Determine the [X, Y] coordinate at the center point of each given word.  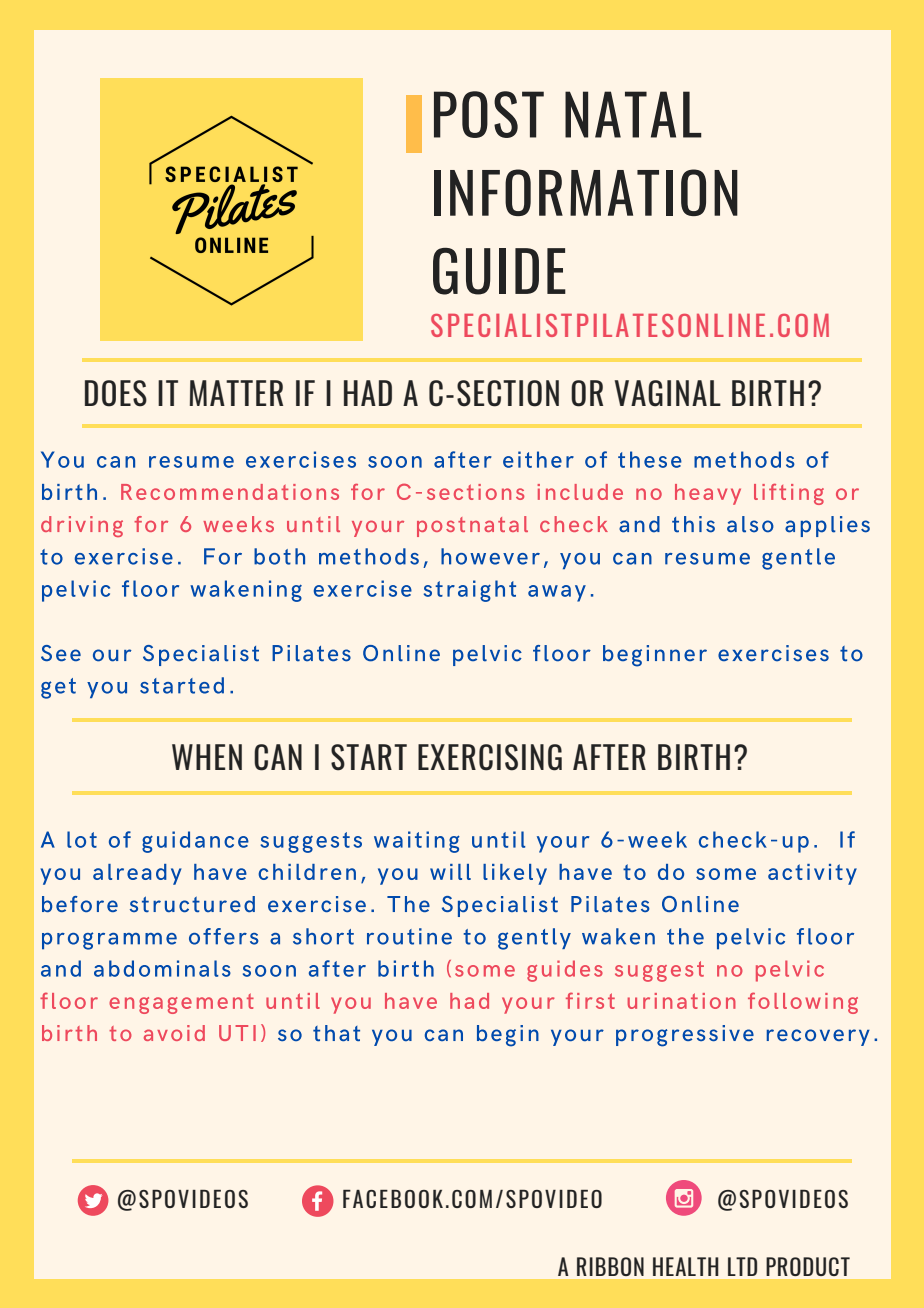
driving [82, 526]
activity [812, 874]
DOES [116, 393]
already [137, 874]
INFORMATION [586, 192]
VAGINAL [668, 393]
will [450, 872]
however [490, 556]
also [750, 524]
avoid [174, 1033]
